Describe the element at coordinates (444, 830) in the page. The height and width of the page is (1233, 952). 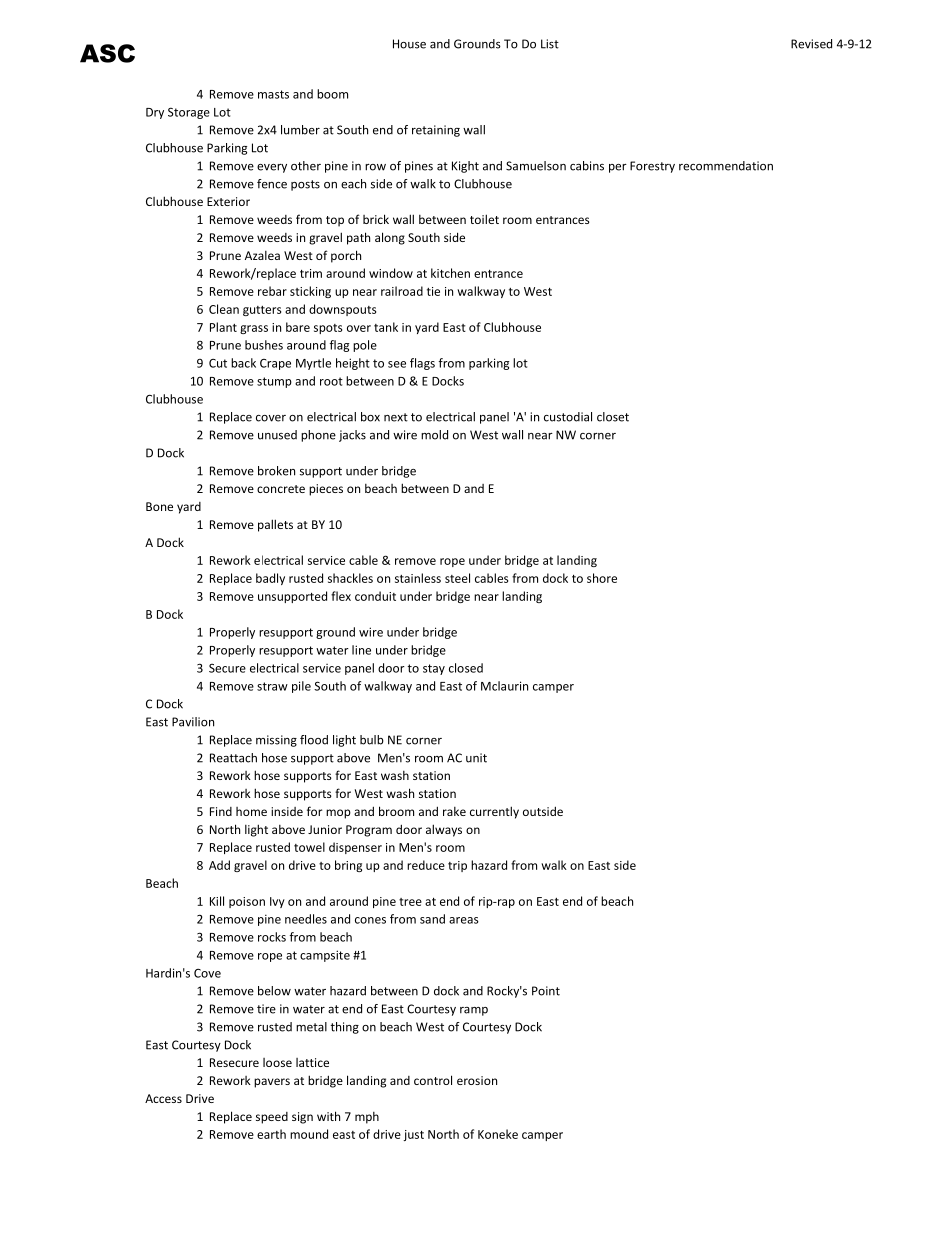
I see `always` at that location.
